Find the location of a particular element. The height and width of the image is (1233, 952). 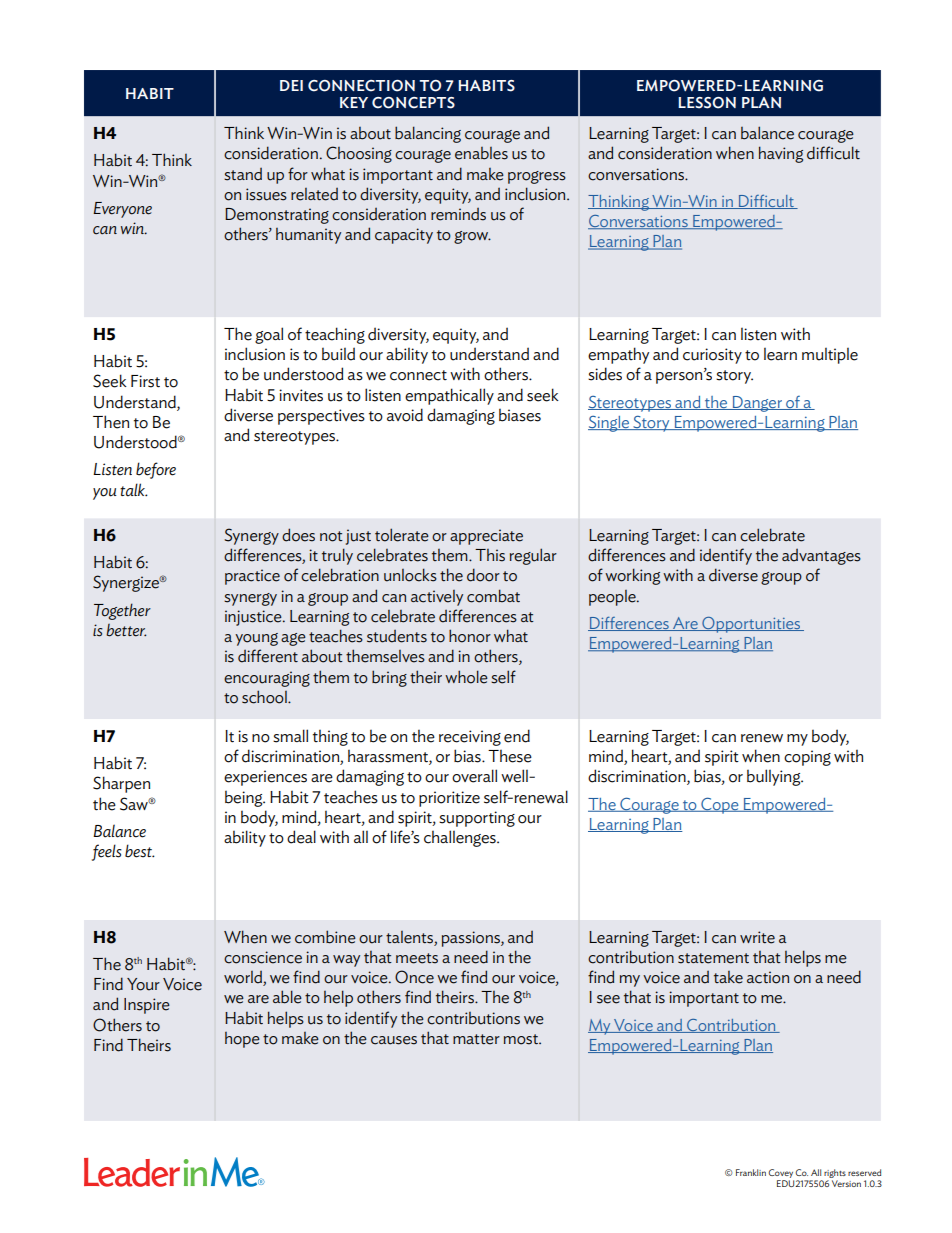

Danger is located at coordinates (757, 404).
